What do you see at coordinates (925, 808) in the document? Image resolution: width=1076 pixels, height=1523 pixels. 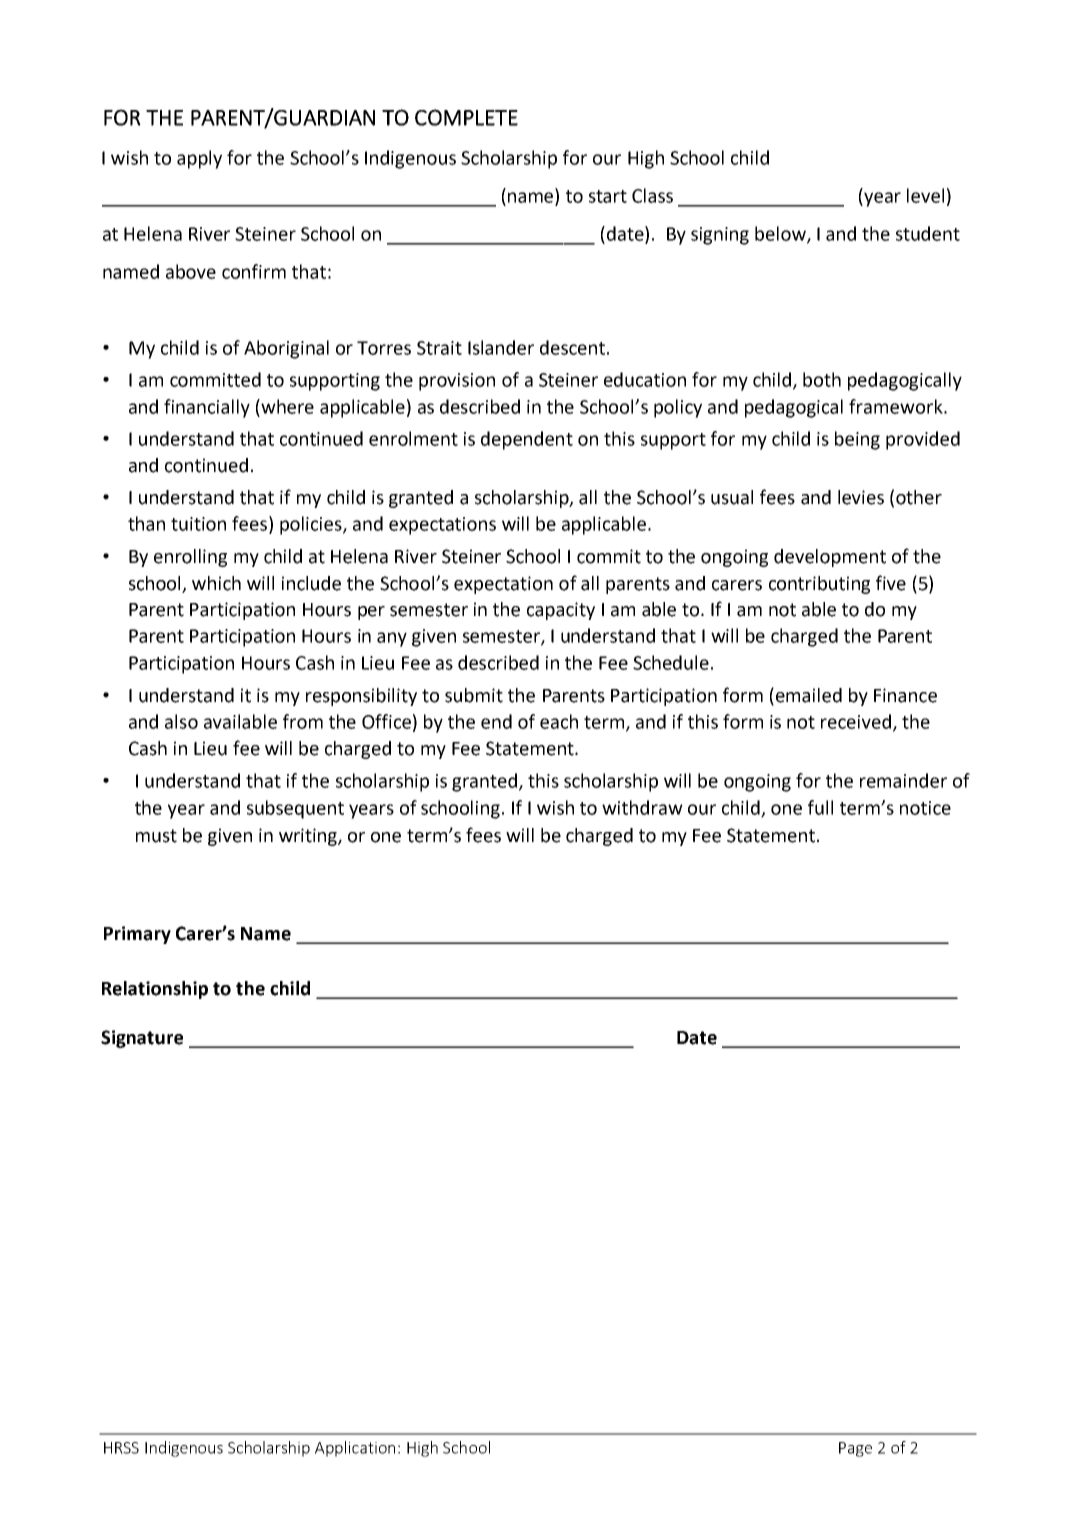 I see `notice` at bounding box center [925, 808].
